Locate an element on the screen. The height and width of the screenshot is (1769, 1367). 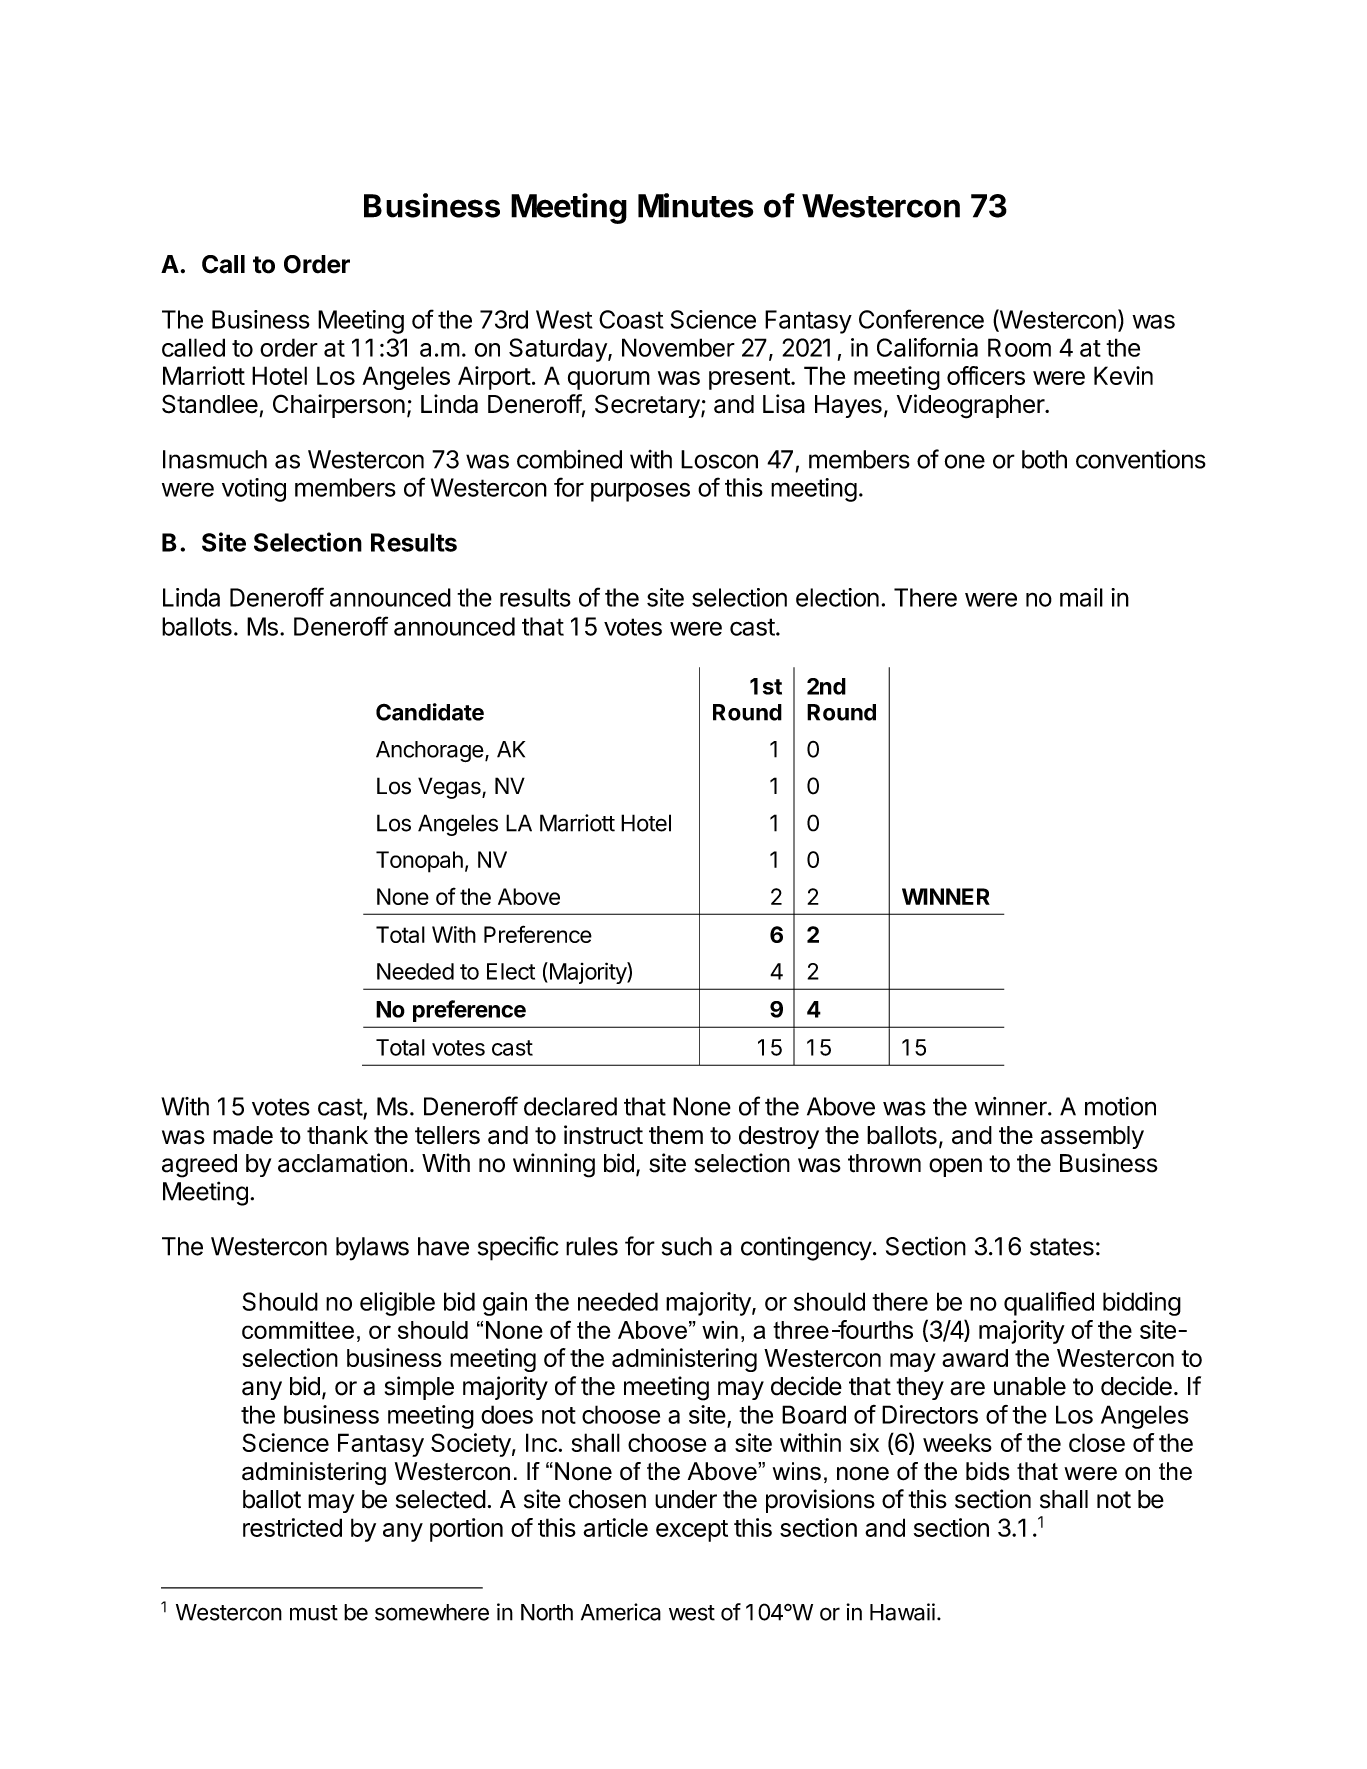
Anchorage is located at coordinates (430, 751).
